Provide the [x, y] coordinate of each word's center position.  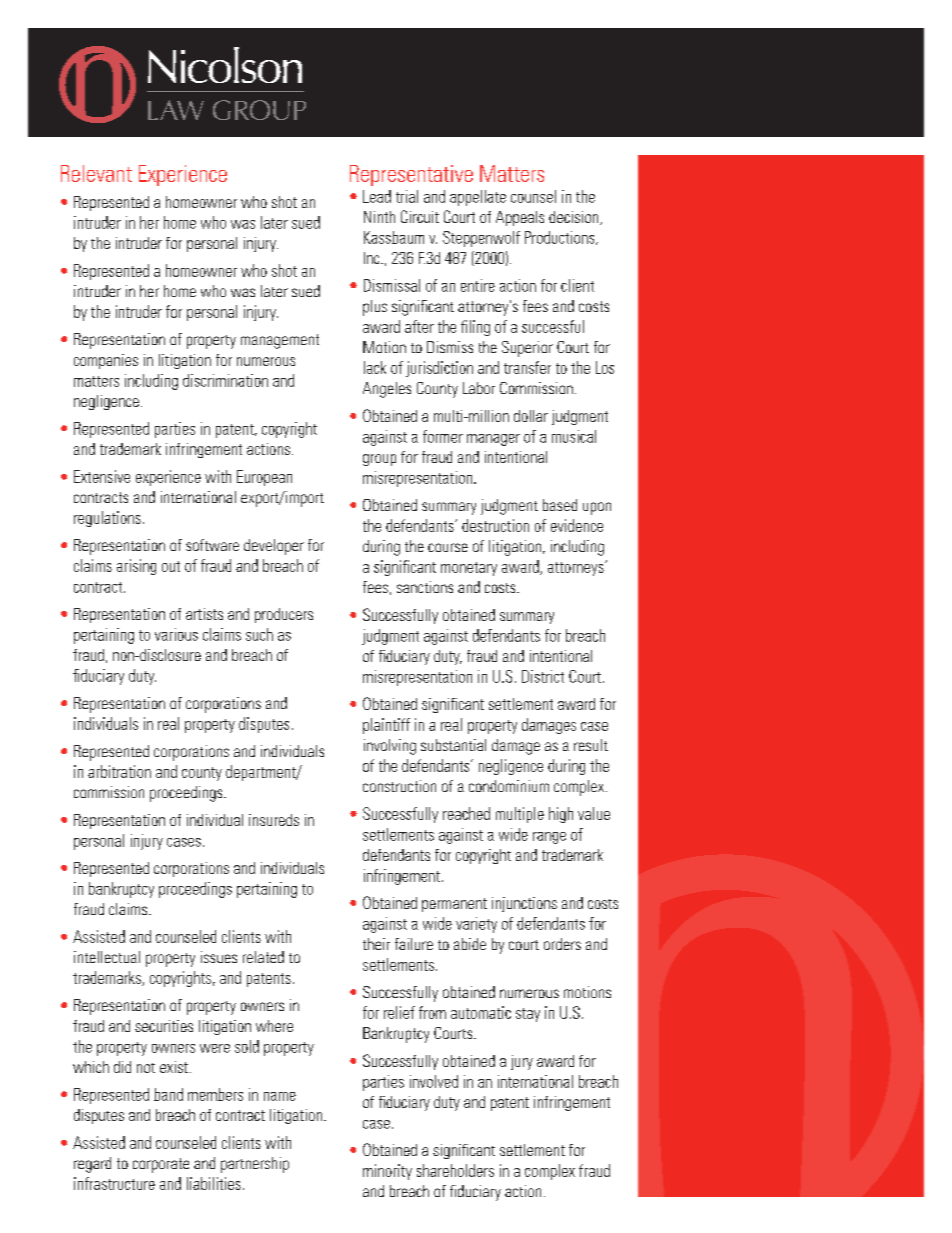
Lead [377, 196]
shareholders [455, 1170]
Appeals [520, 218]
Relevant [96, 173]
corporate [161, 1165]
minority [387, 1172]
